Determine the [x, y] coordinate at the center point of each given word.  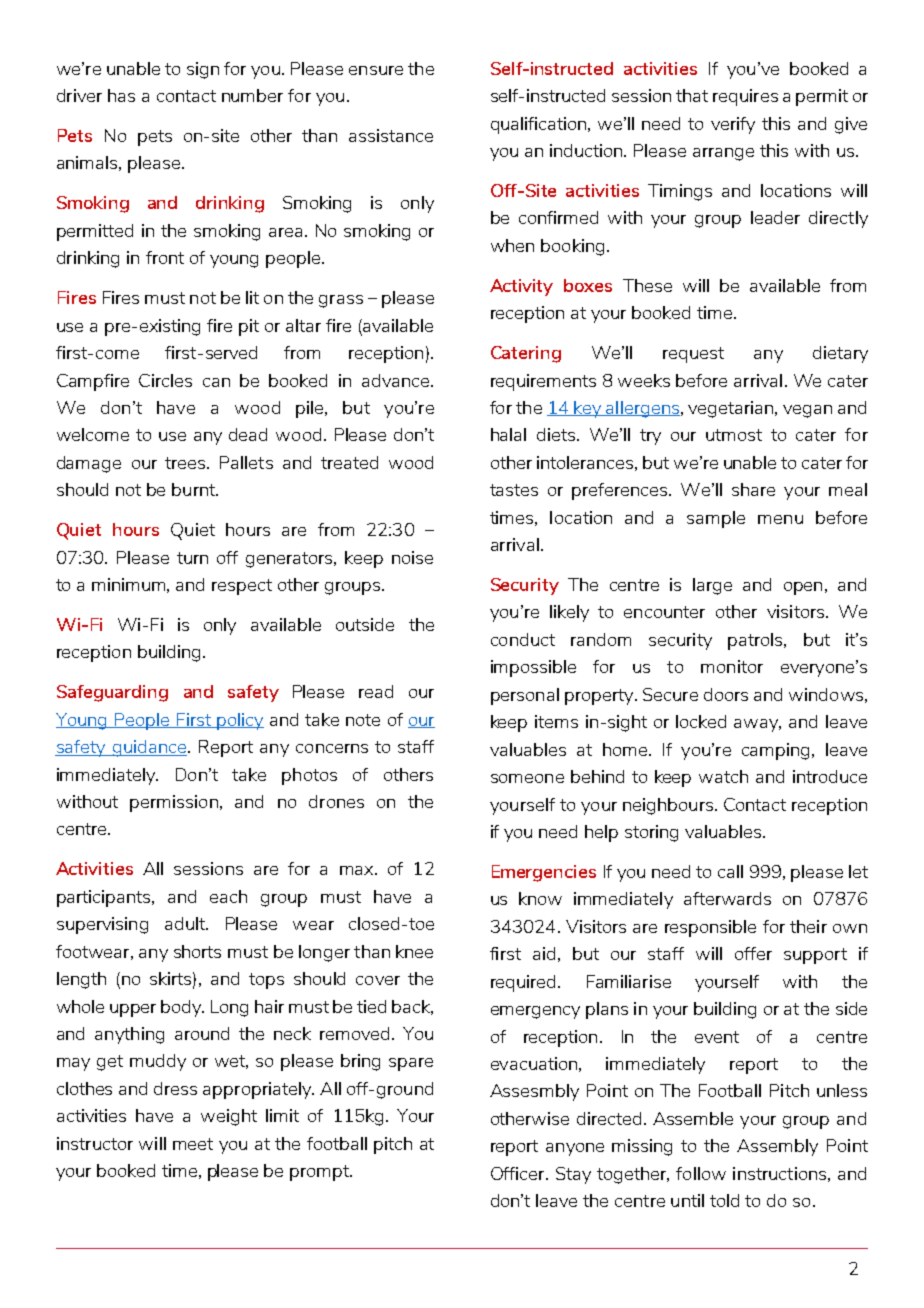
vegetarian [730, 409]
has [121, 95]
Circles [165, 380]
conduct [523, 639]
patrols [756, 641]
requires [745, 97]
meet [193, 1144]
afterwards [727, 898]
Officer [519, 1173]
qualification [540, 125]
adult [186, 923]
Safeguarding [112, 693]
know [540, 898]
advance [397, 380]
